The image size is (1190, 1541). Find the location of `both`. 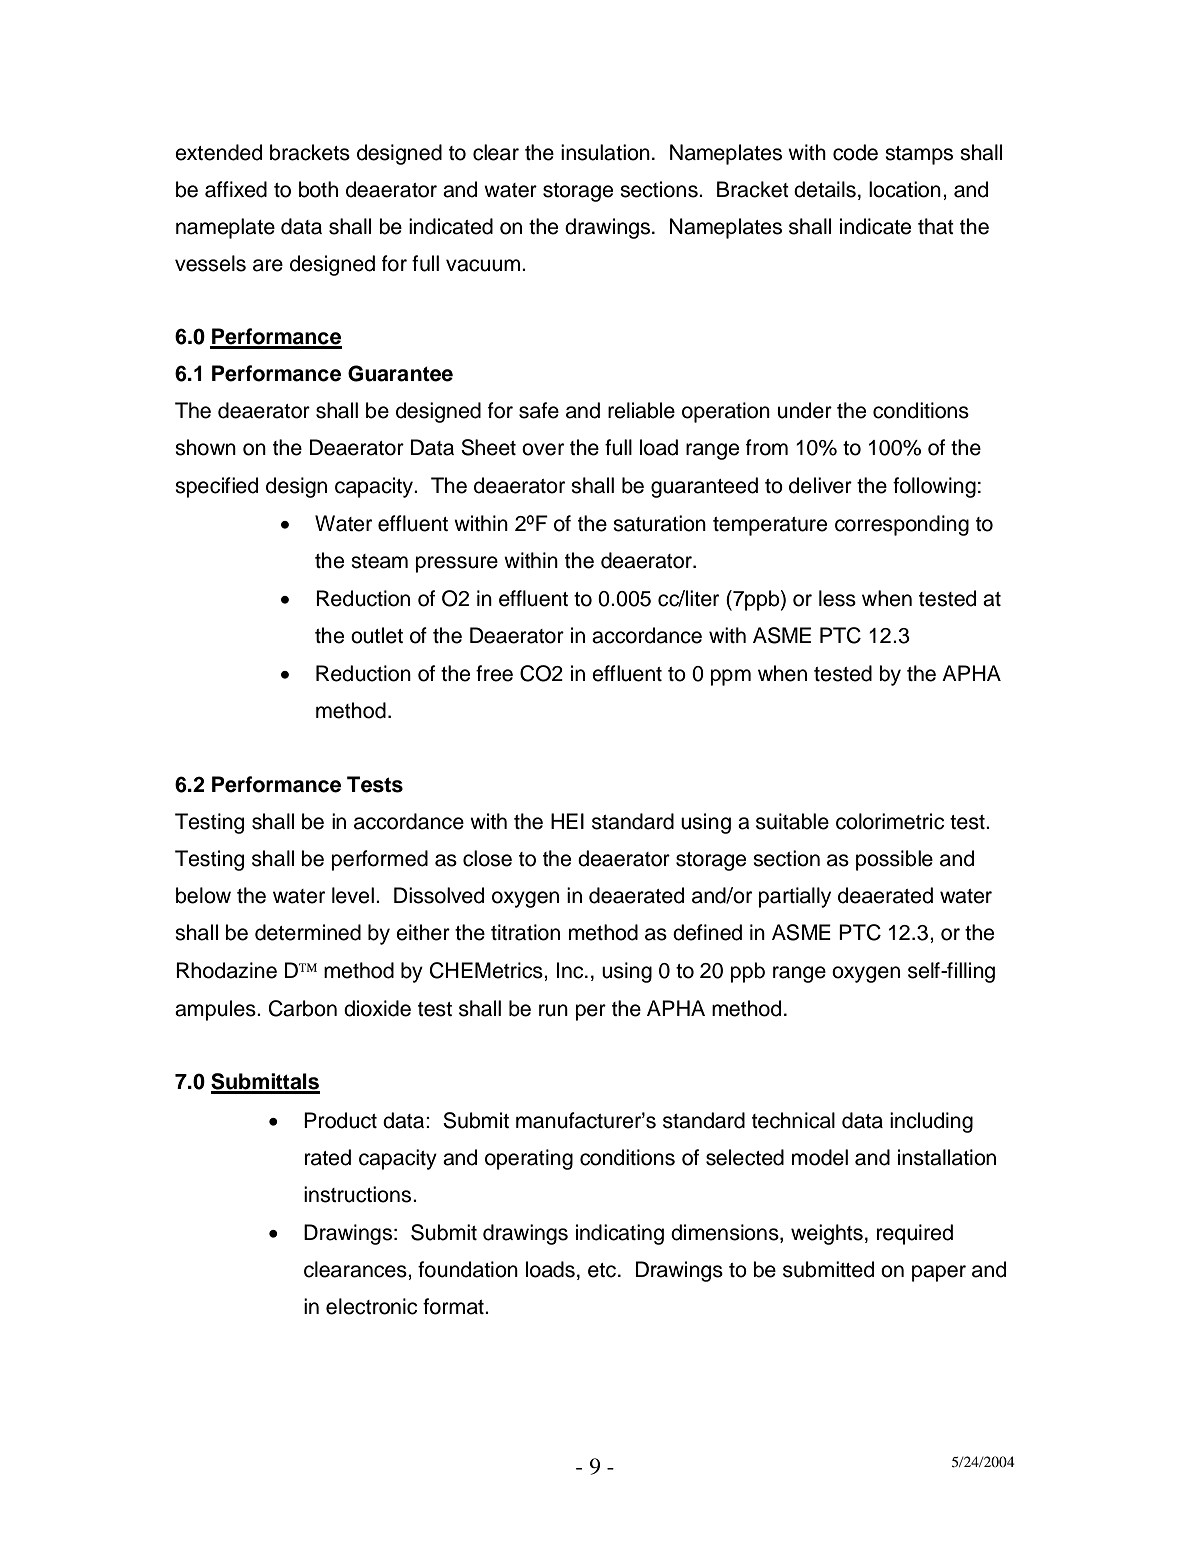

both is located at coordinates (318, 189).
